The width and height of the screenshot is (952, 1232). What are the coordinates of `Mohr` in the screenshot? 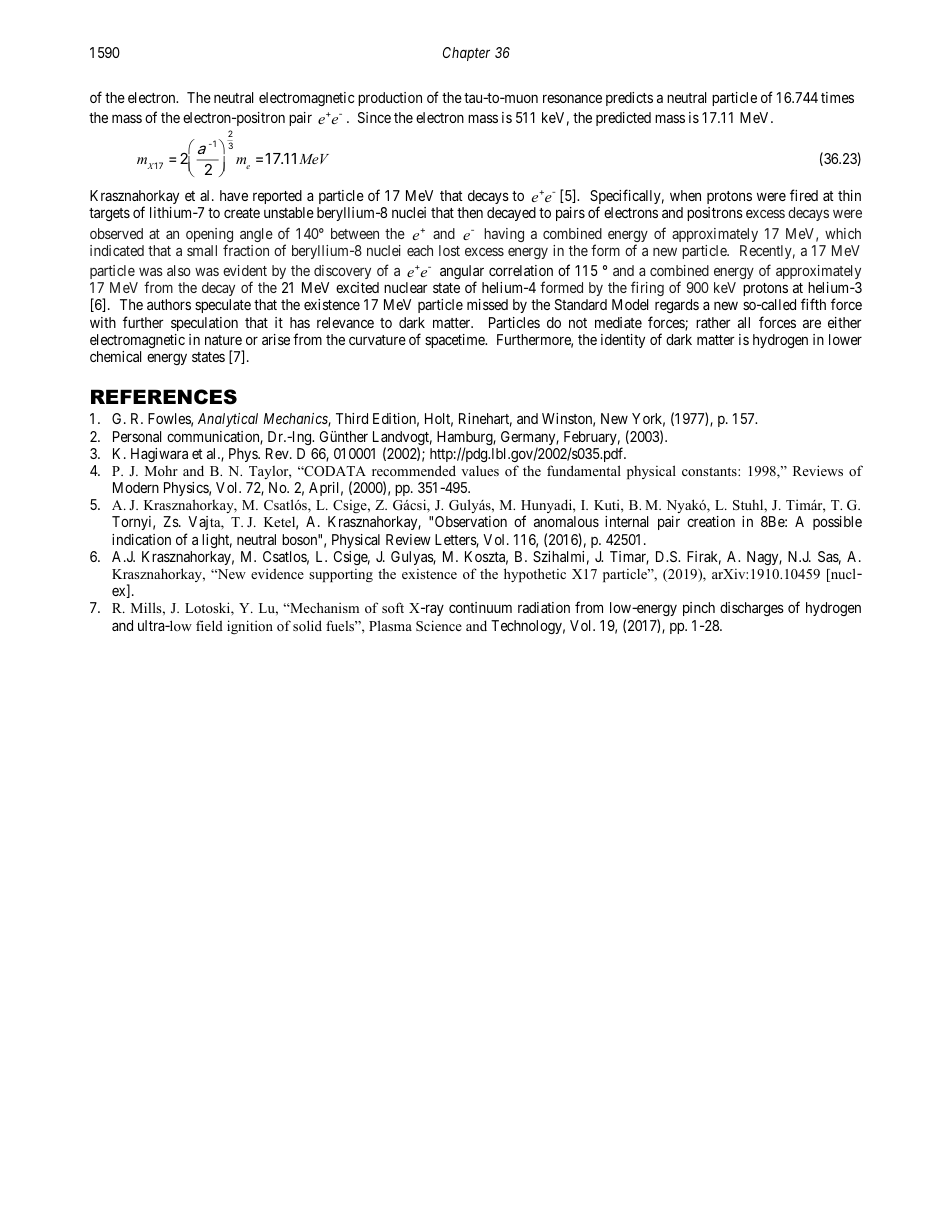 It's located at (161, 471).
